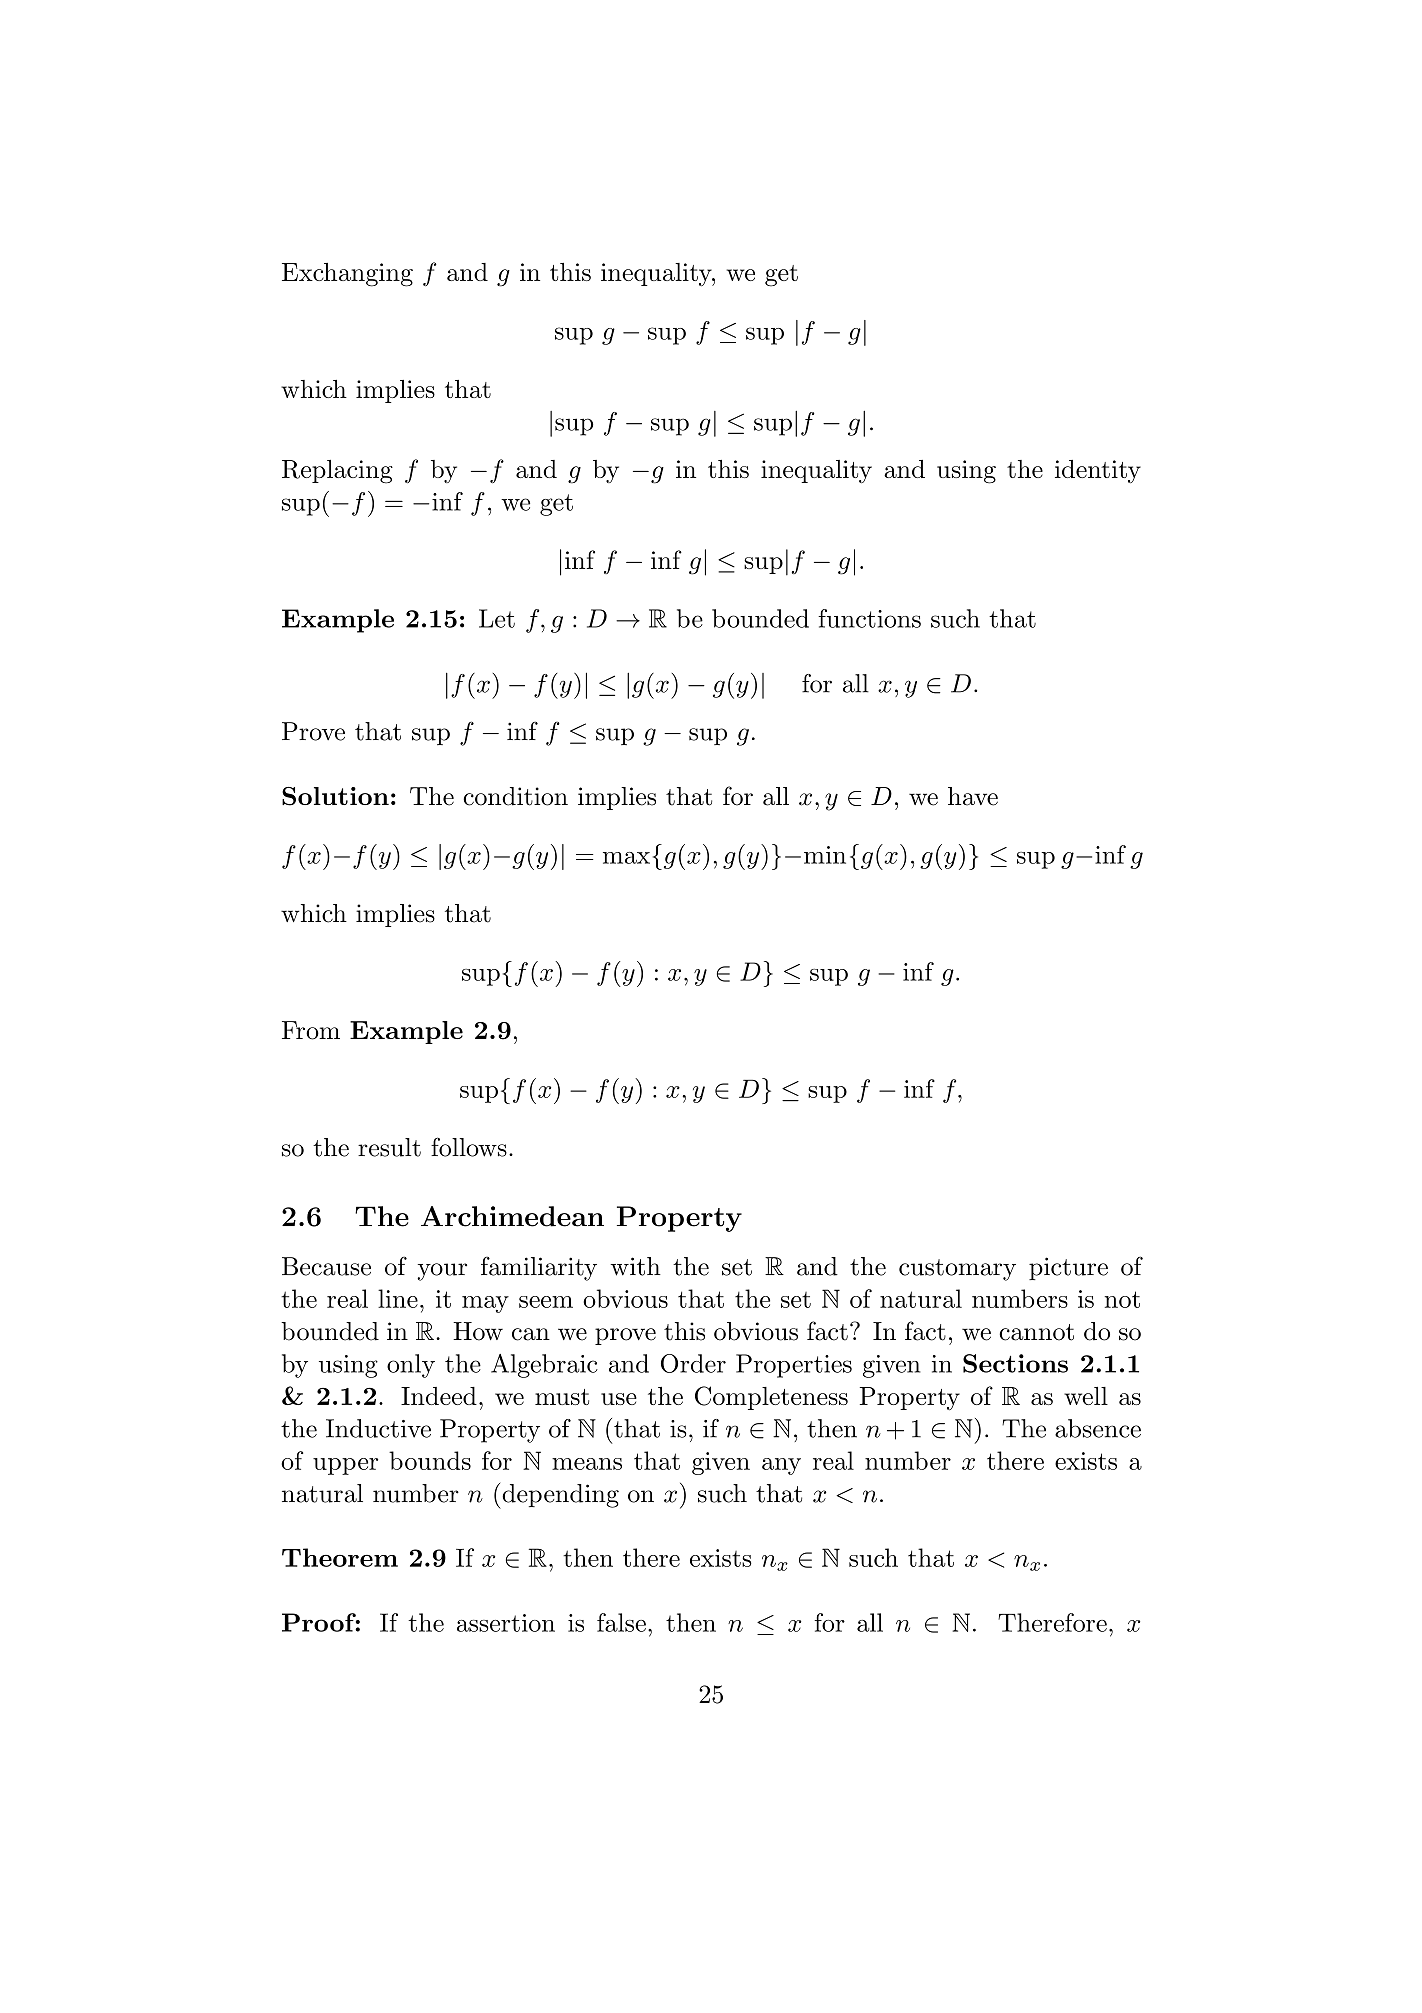  Describe the element at coordinates (1098, 471) in the screenshot. I see `identity` at that location.
